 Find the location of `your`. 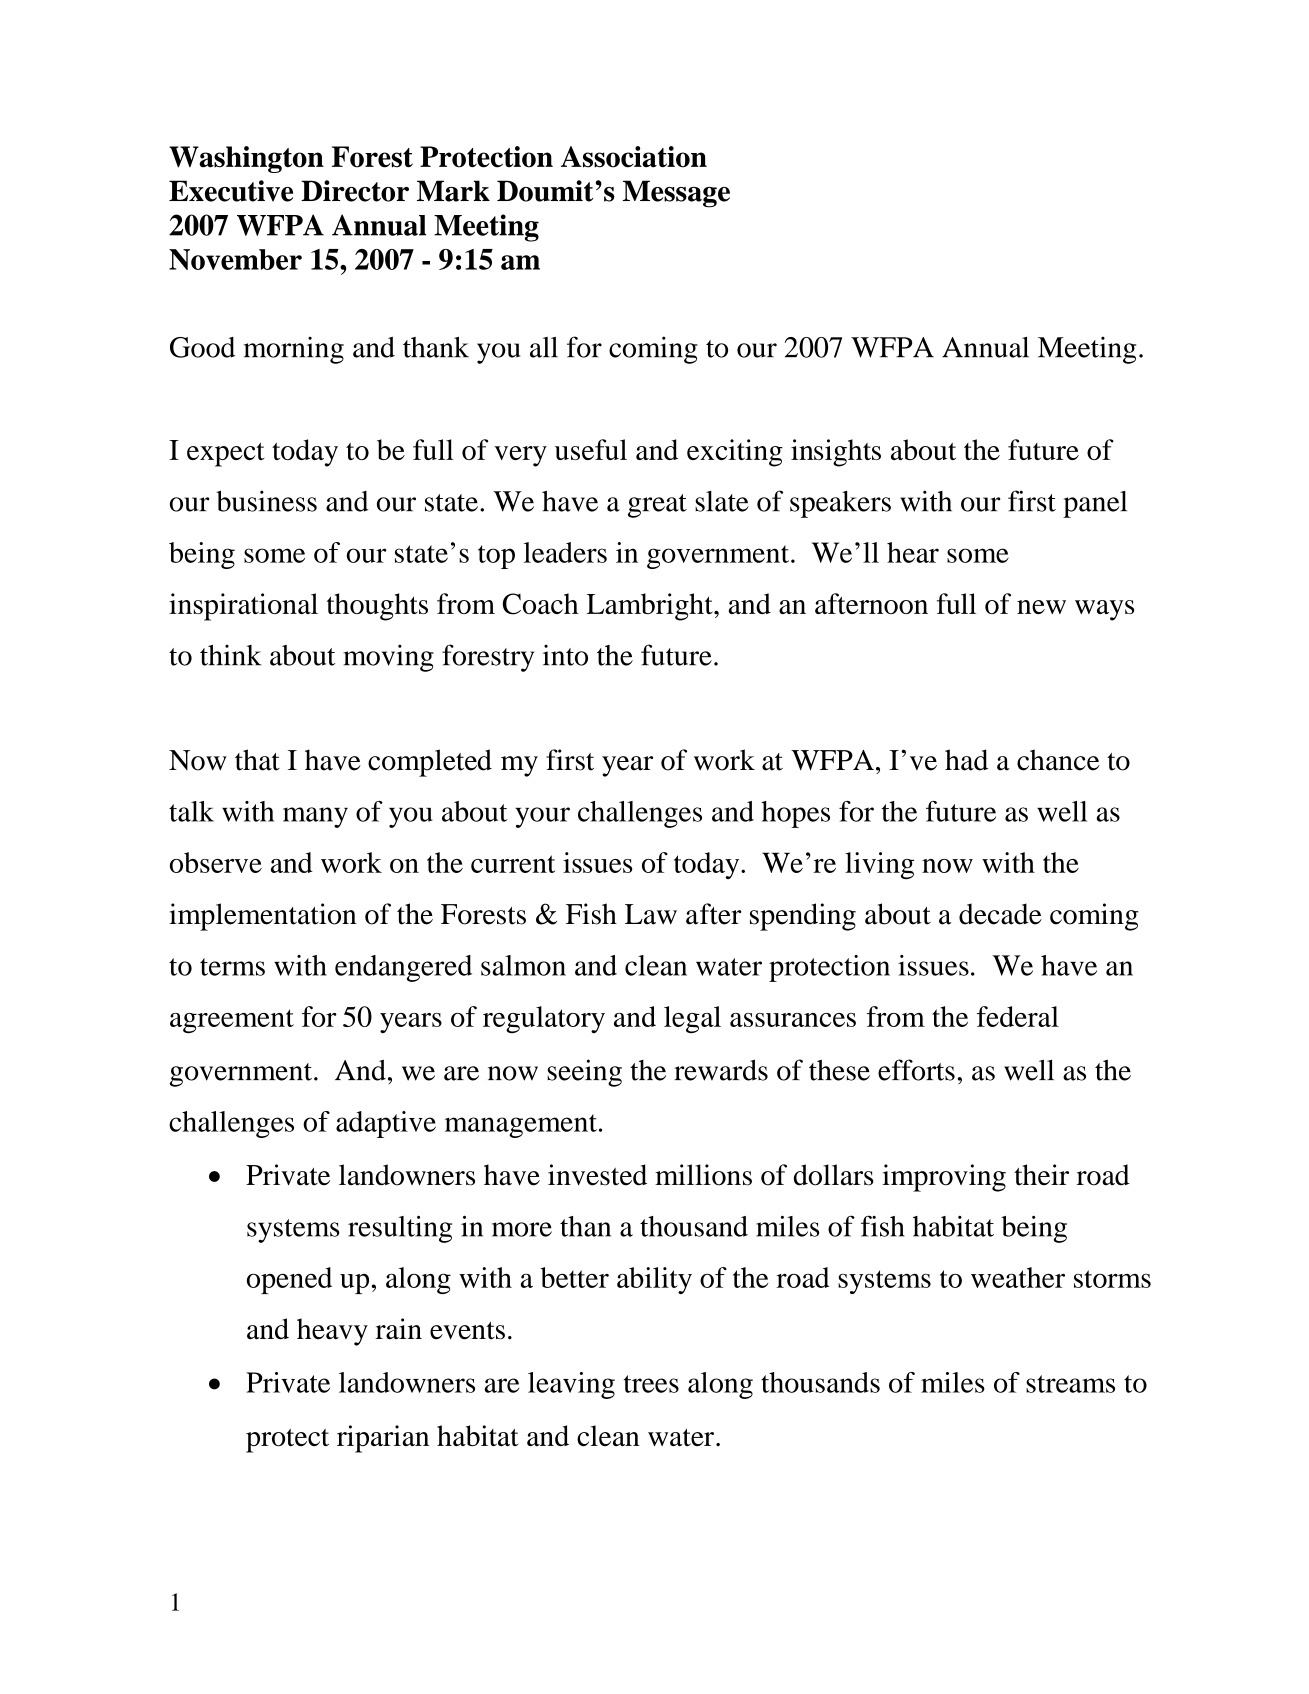

your is located at coordinates (542, 817).
